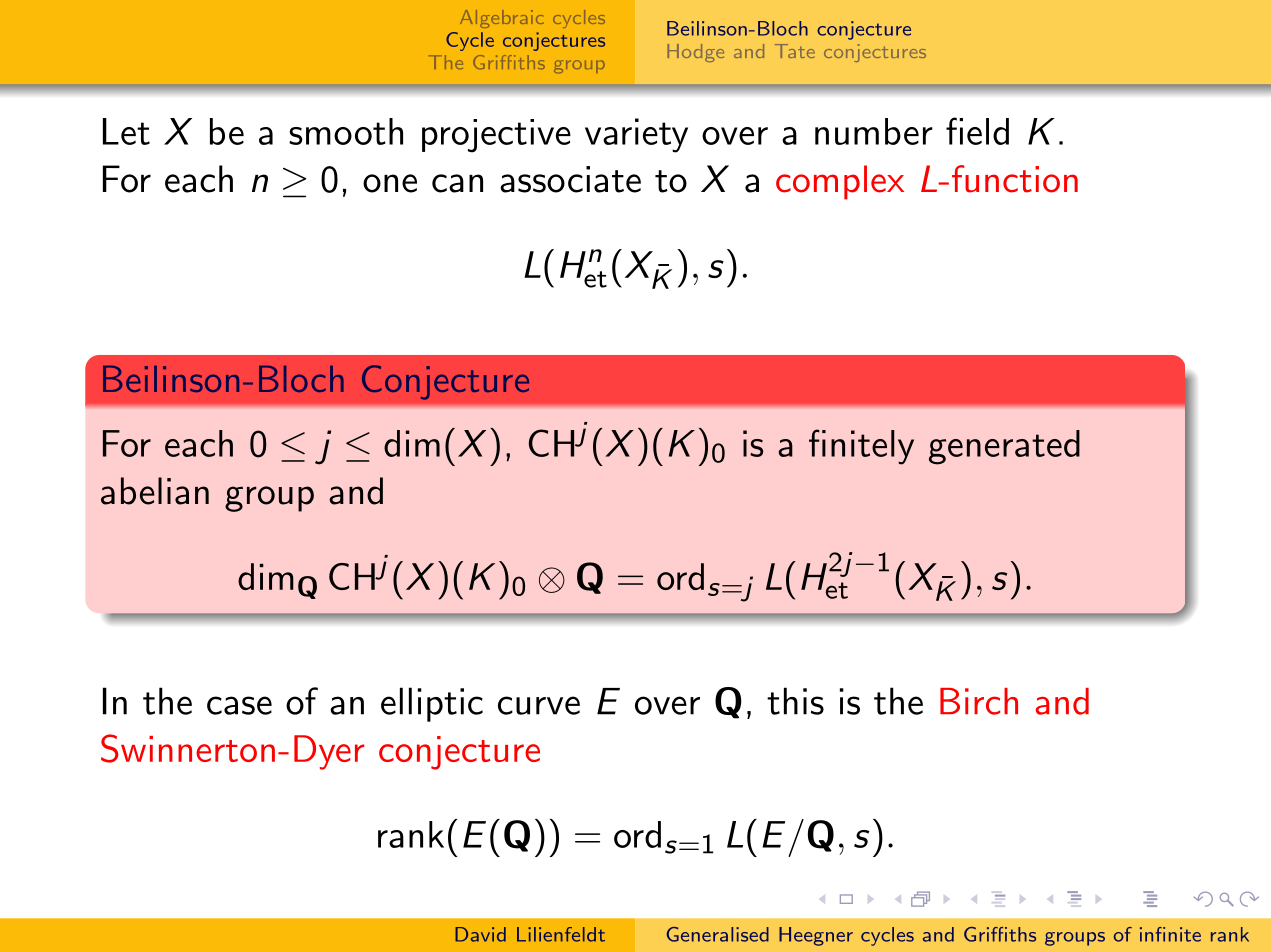 The width and height of the image is (1271, 952). I want to click on generated, so click(1004, 447).
